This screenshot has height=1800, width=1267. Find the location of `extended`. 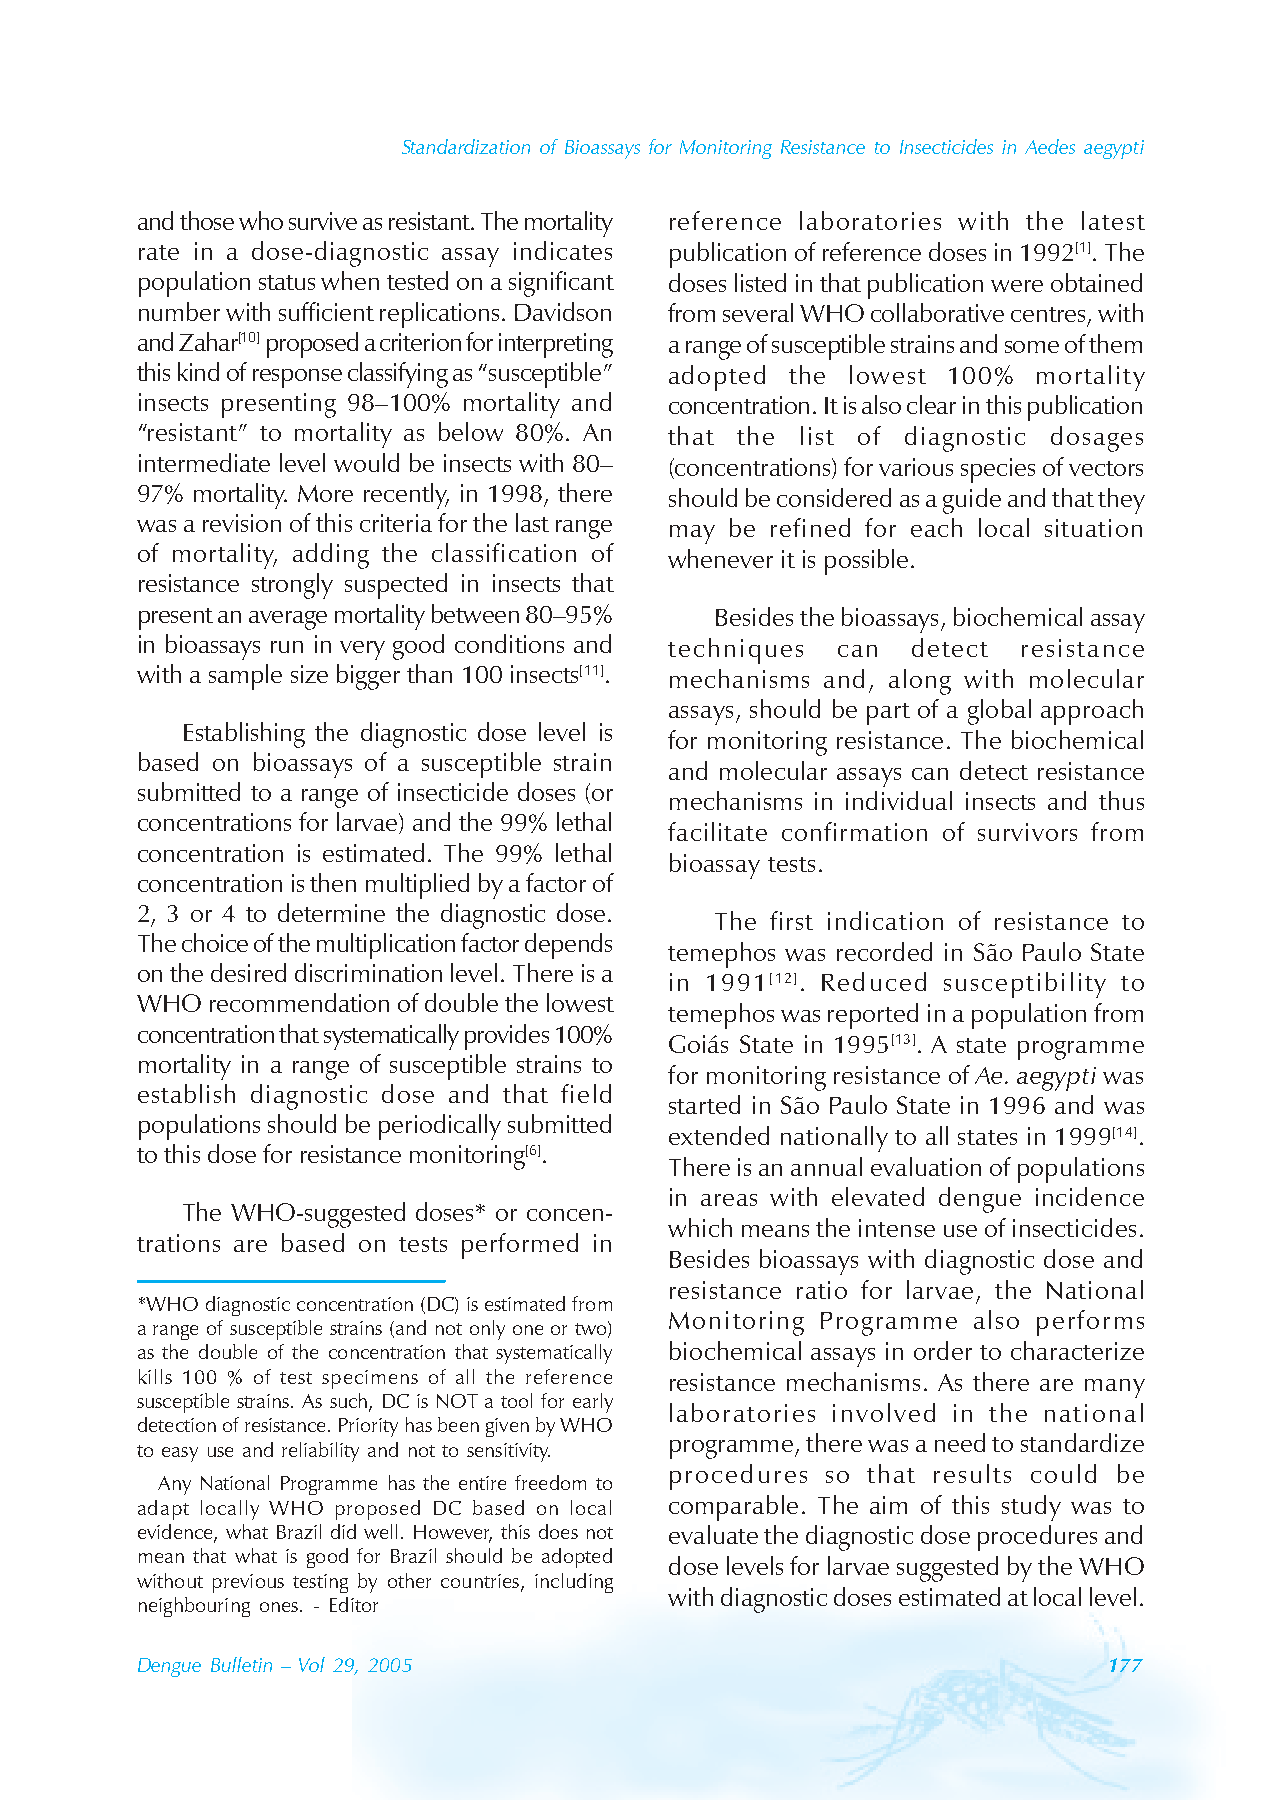

extended is located at coordinates (719, 1135).
